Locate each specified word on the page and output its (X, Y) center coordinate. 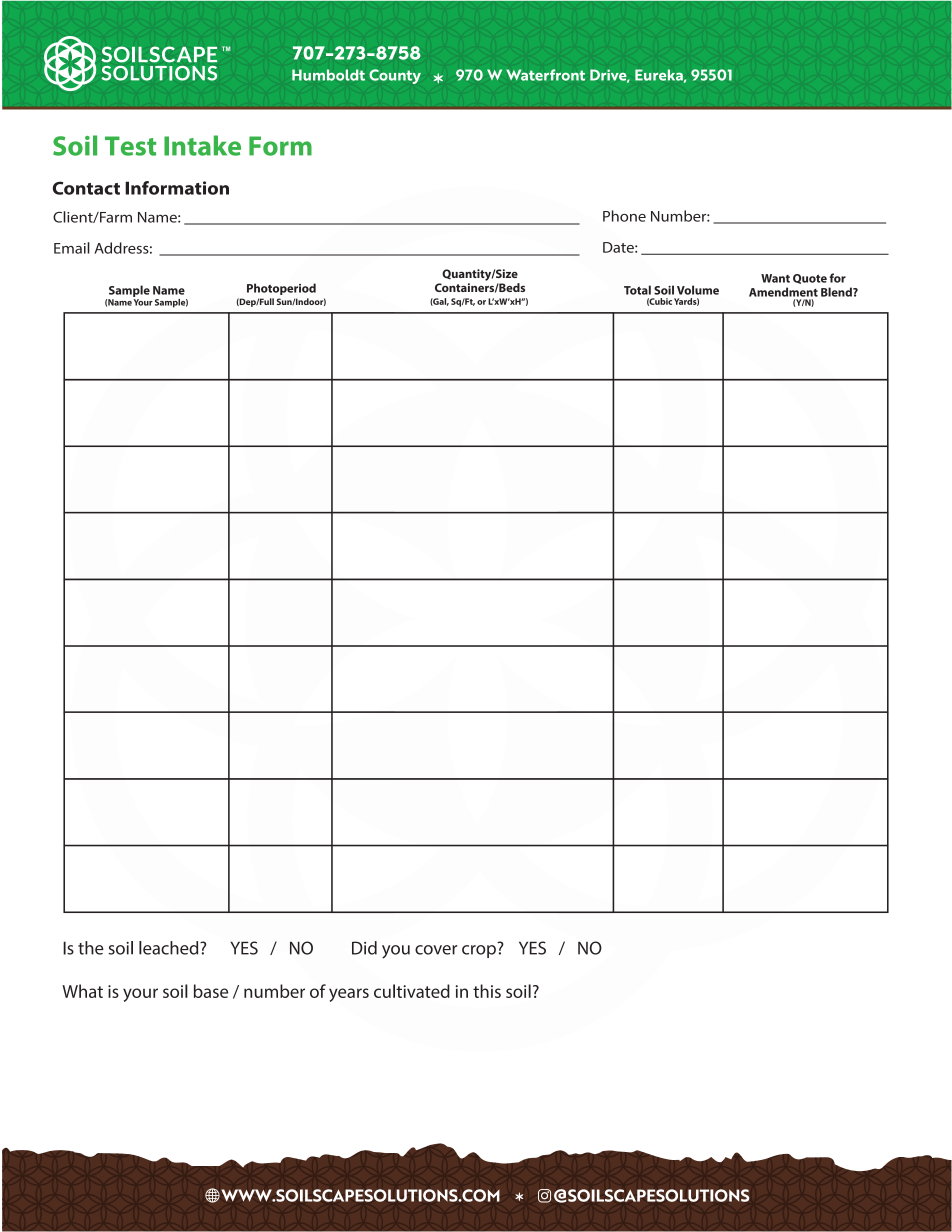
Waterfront (545, 75)
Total (637, 290)
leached (170, 948)
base (211, 991)
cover (436, 950)
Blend (837, 292)
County (395, 76)
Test (130, 146)
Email (72, 248)
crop (479, 951)
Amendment (783, 292)
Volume (698, 290)
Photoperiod (281, 289)
